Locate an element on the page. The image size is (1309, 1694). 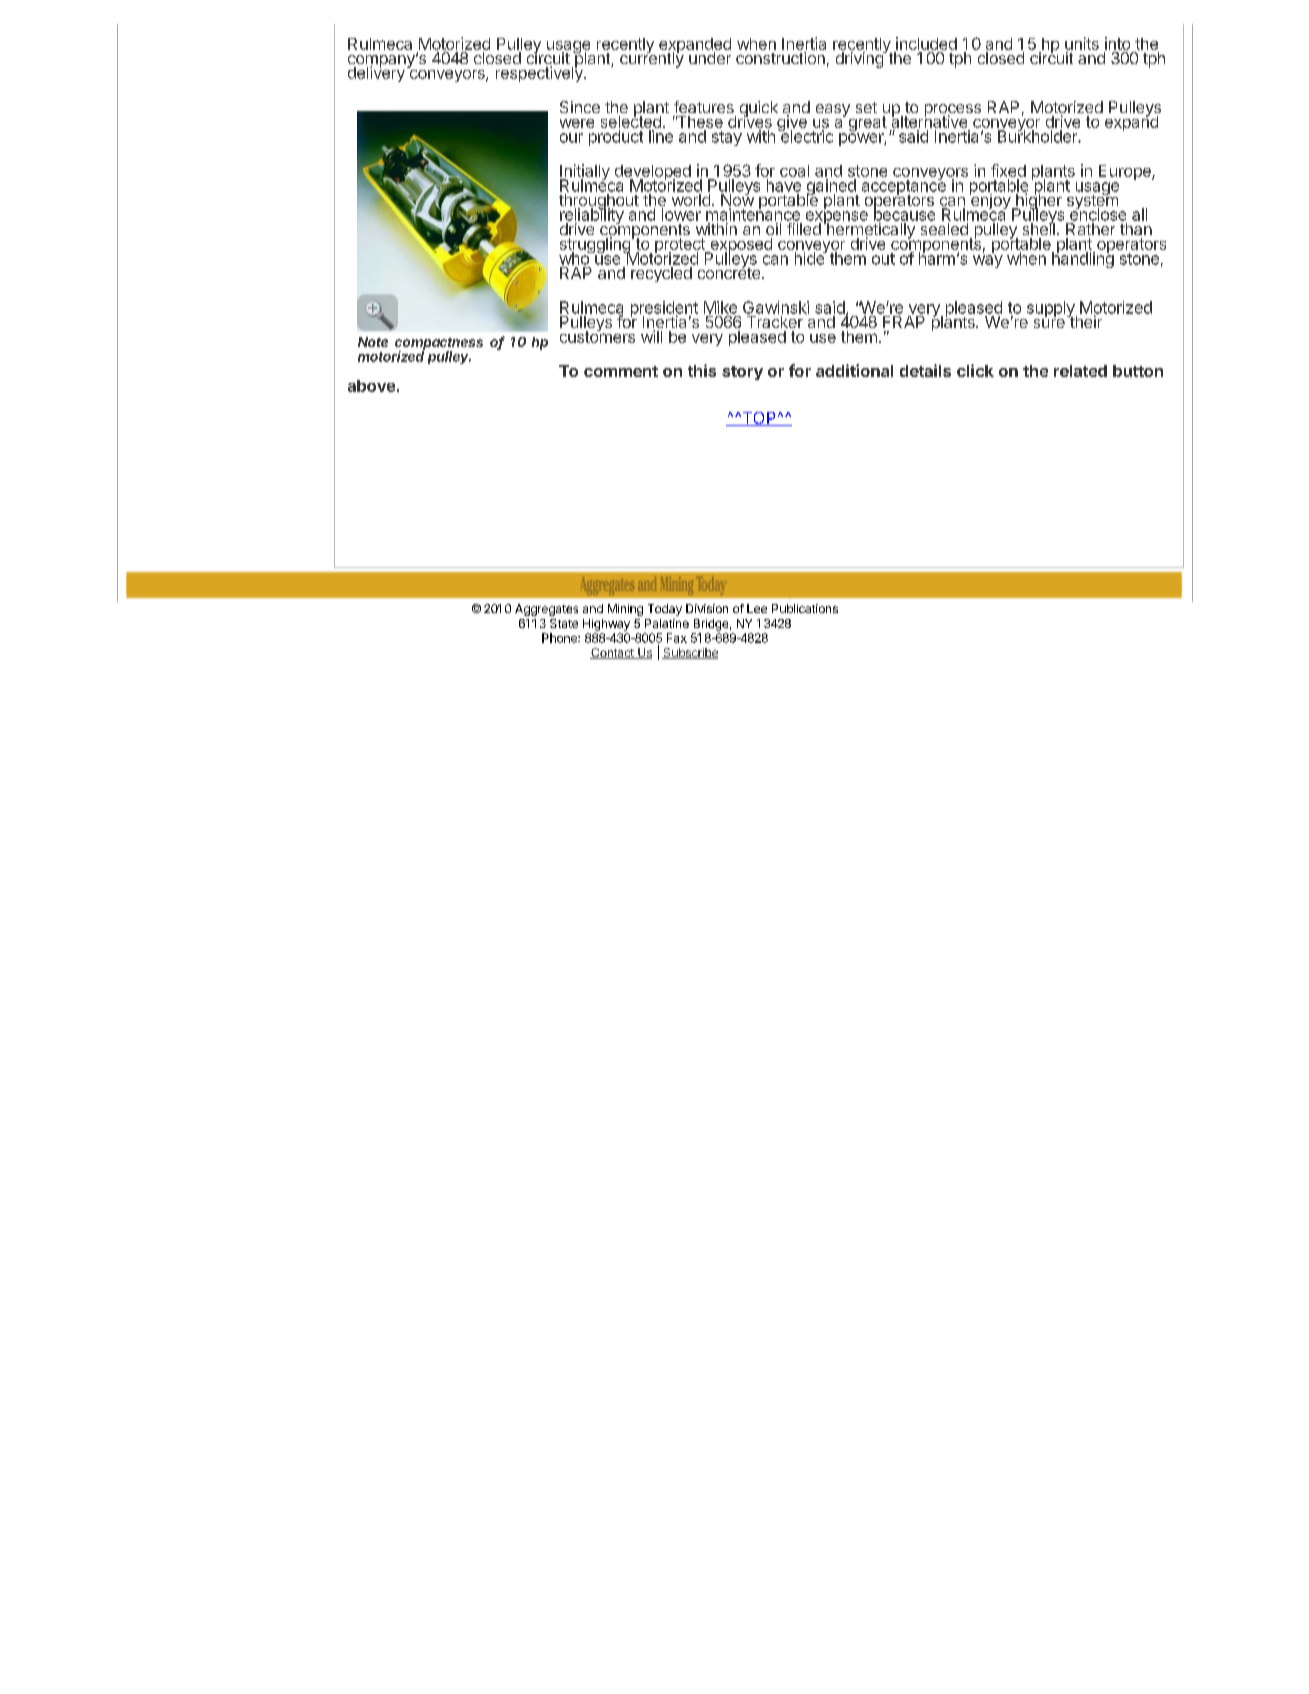
Lee is located at coordinates (757, 608).
